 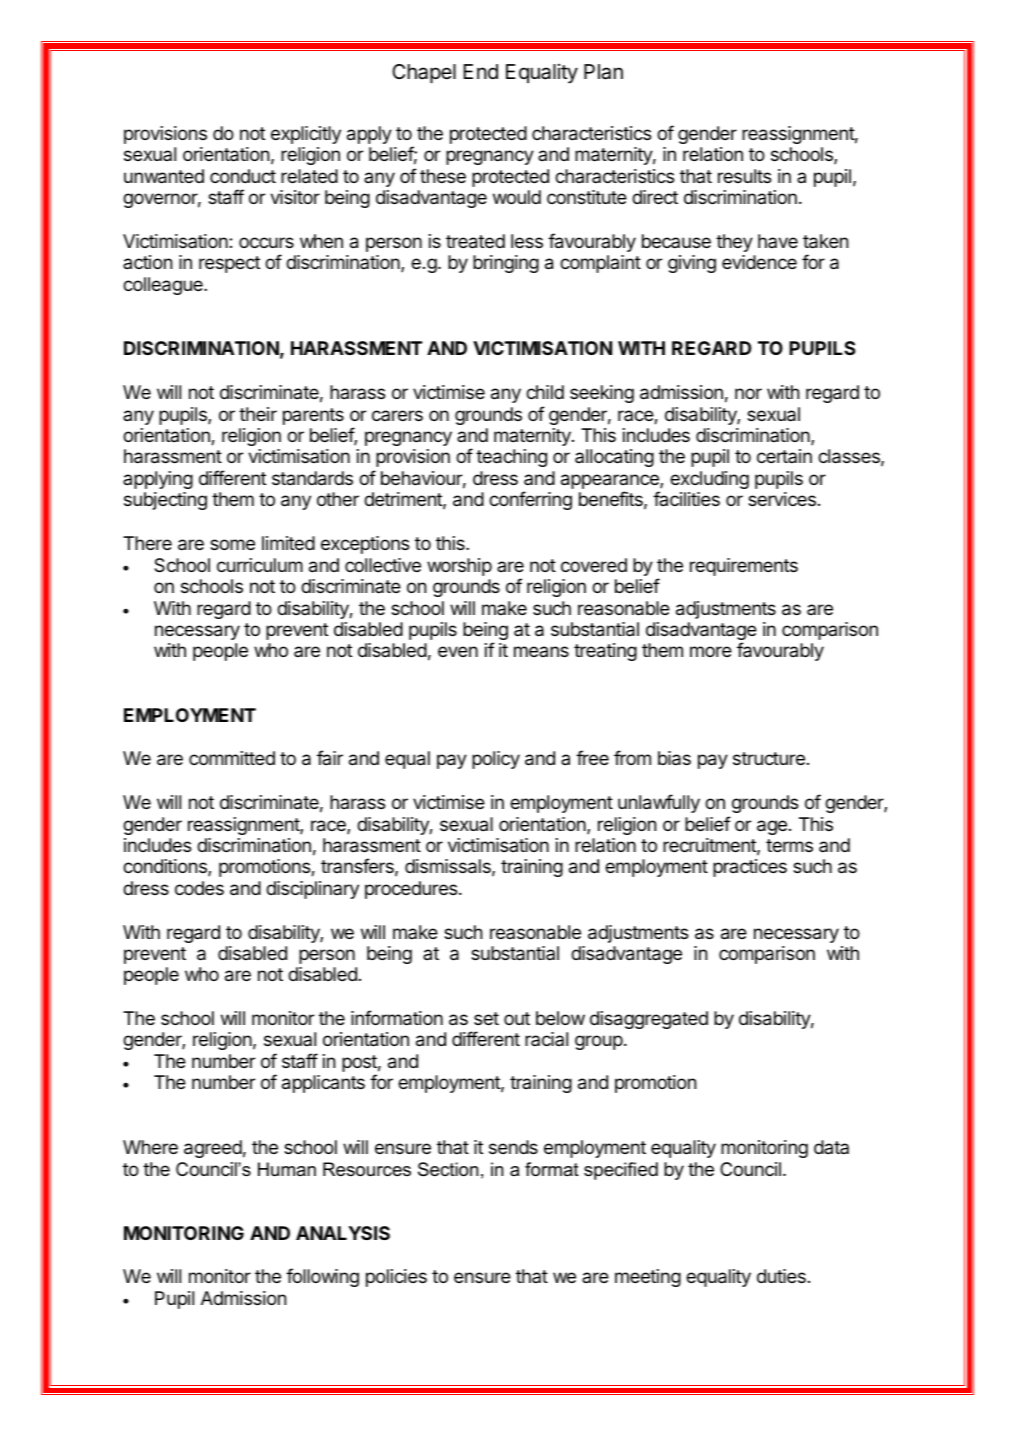 What do you see at coordinates (443, 176) in the screenshot?
I see `these` at bounding box center [443, 176].
